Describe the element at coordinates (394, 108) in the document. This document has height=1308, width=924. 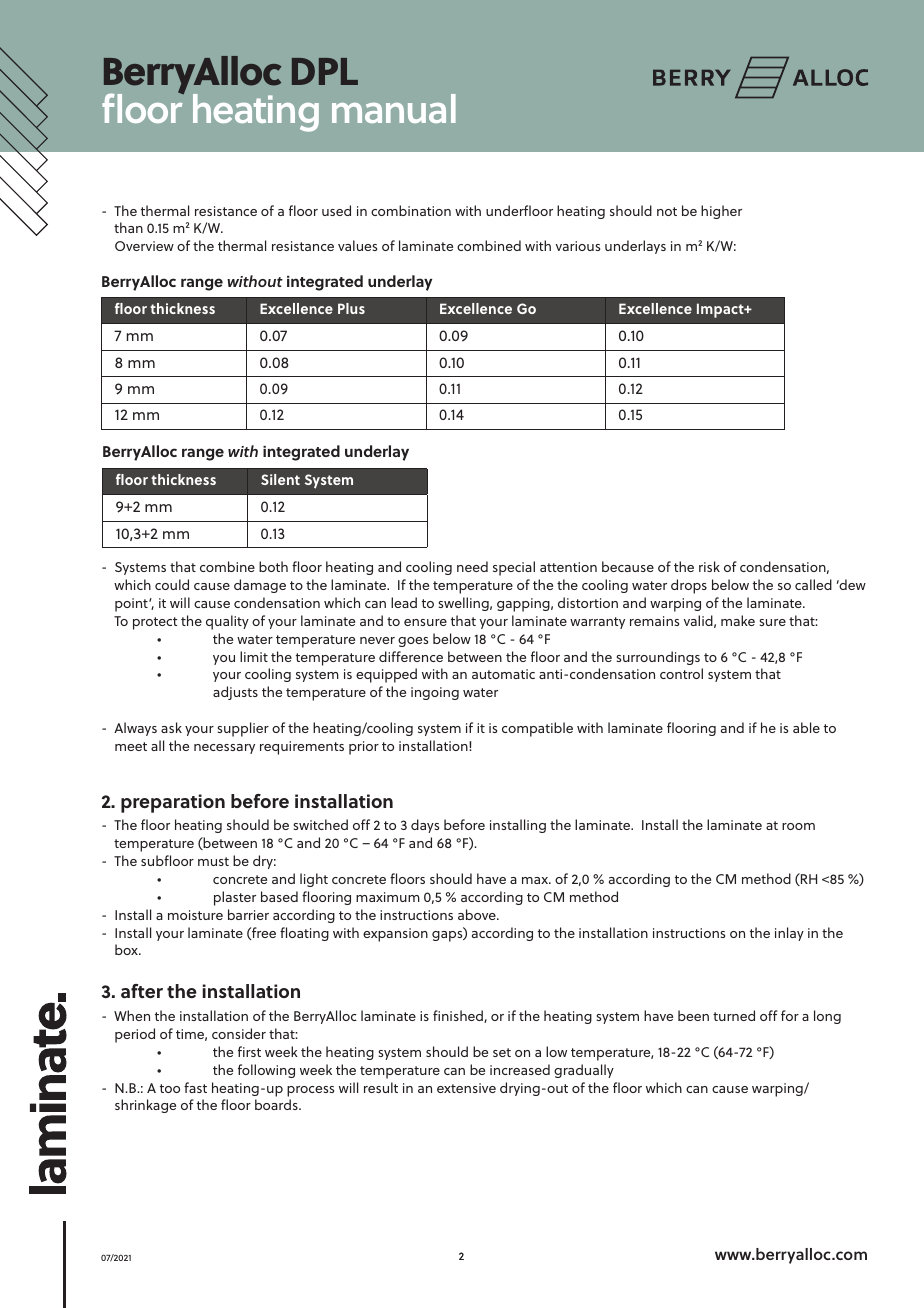
I see `manual` at that location.
